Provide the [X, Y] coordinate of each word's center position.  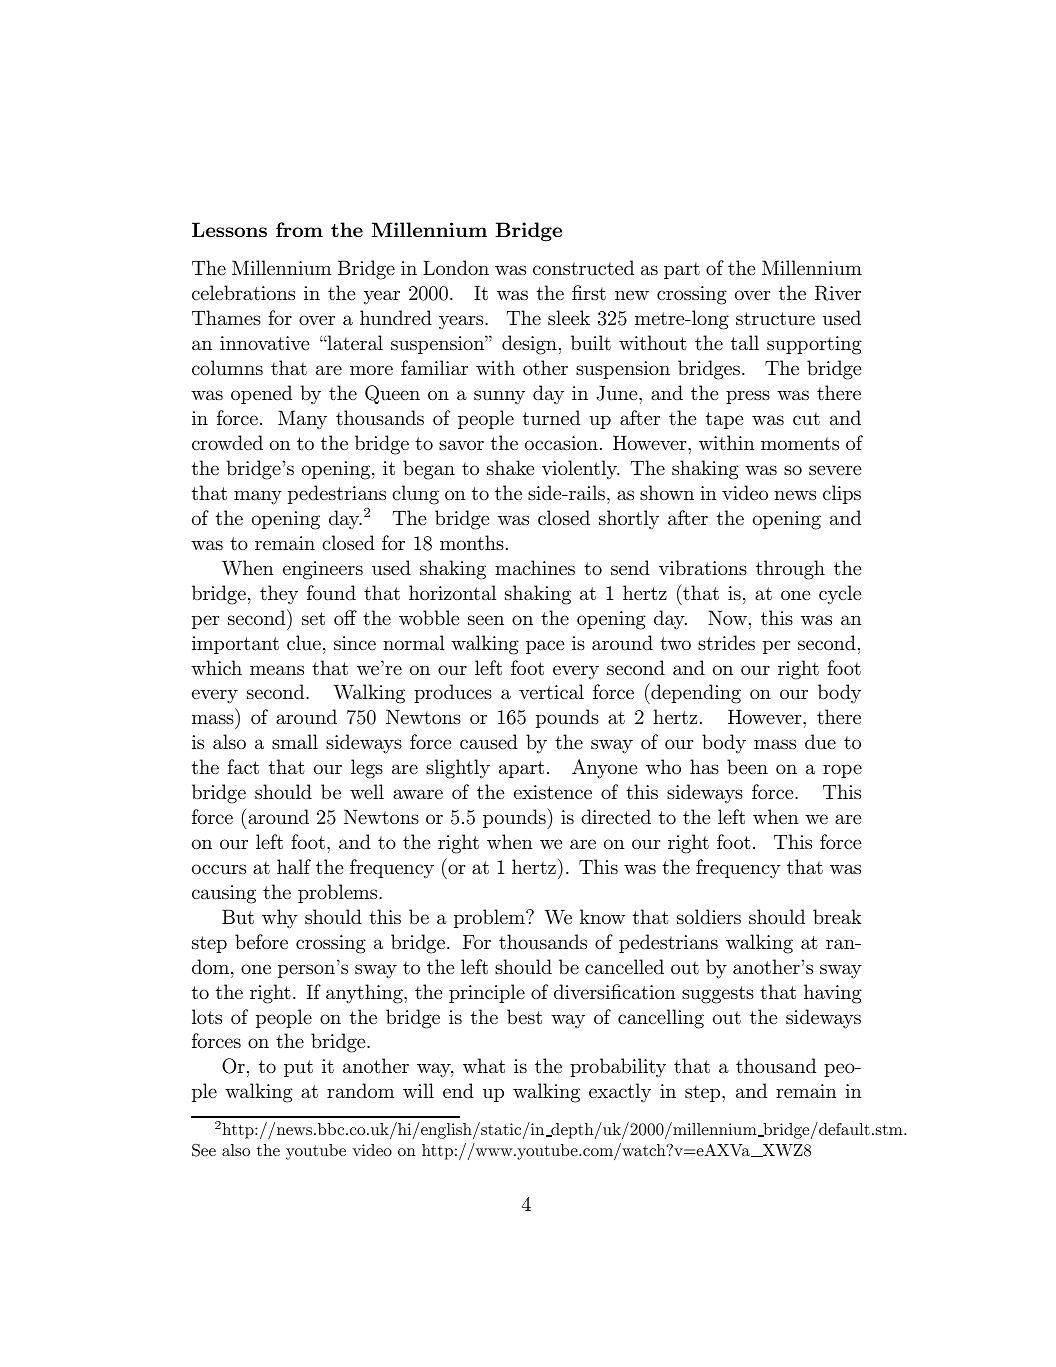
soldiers [709, 916]
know [602, 916]
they [279, 594]
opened [261, 394]
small [295, 741]
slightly [458, 769]
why [280, 919]
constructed [583, 267]
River [838, 293]
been [747, 766]
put [298, 1068]
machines [535, 567]
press [748, 397]
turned [551, 417]
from [299, 229]
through [790, 570]
